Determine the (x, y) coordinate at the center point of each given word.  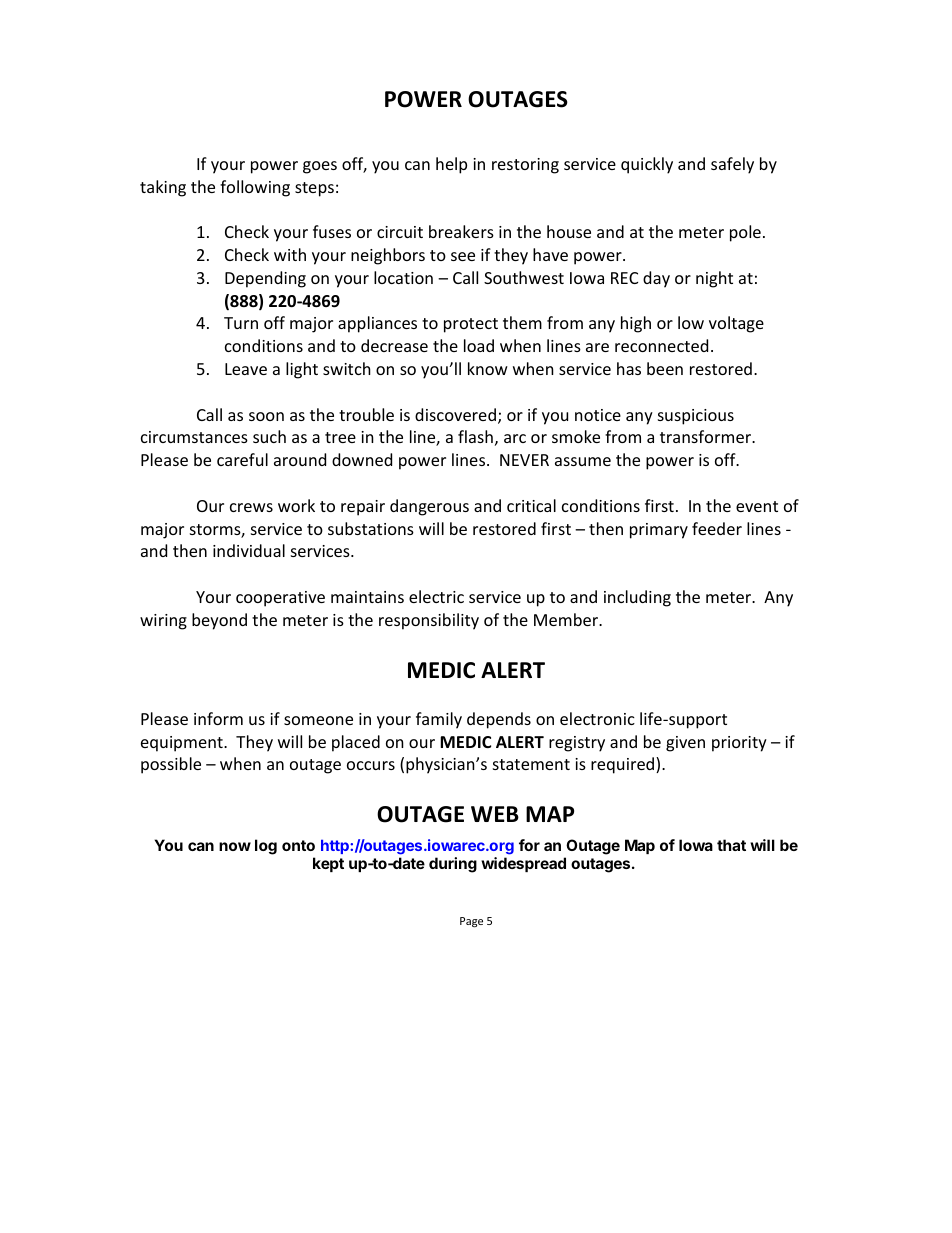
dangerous (429, 507)
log (266, 847)
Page (471, 922)
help (451, 165)
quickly (647, 165)
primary (659, 531)
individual (249, 550)
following (255, 188)
